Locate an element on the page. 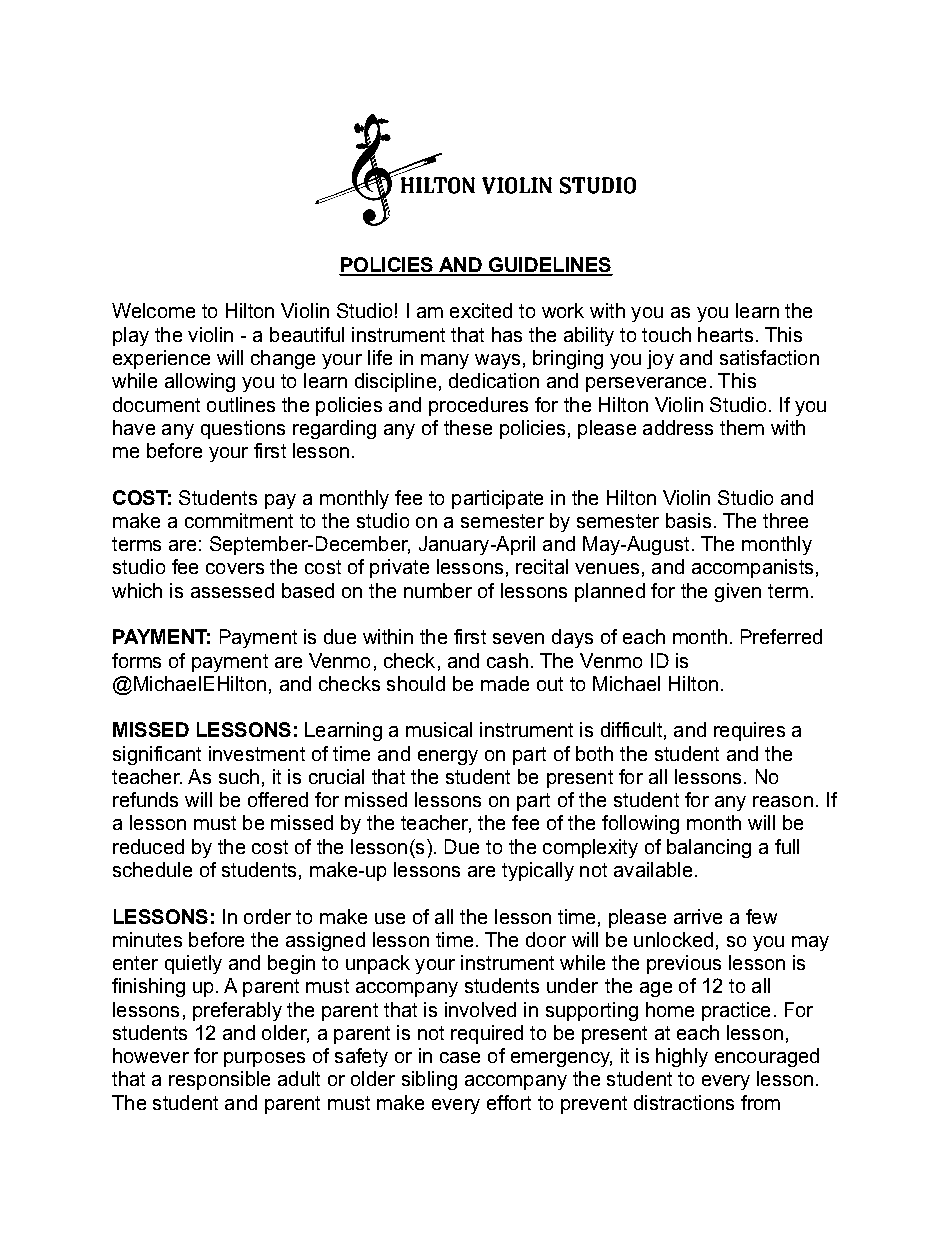 The image size is (952, 1233). responsible is located at coordinates (219, 1080).
